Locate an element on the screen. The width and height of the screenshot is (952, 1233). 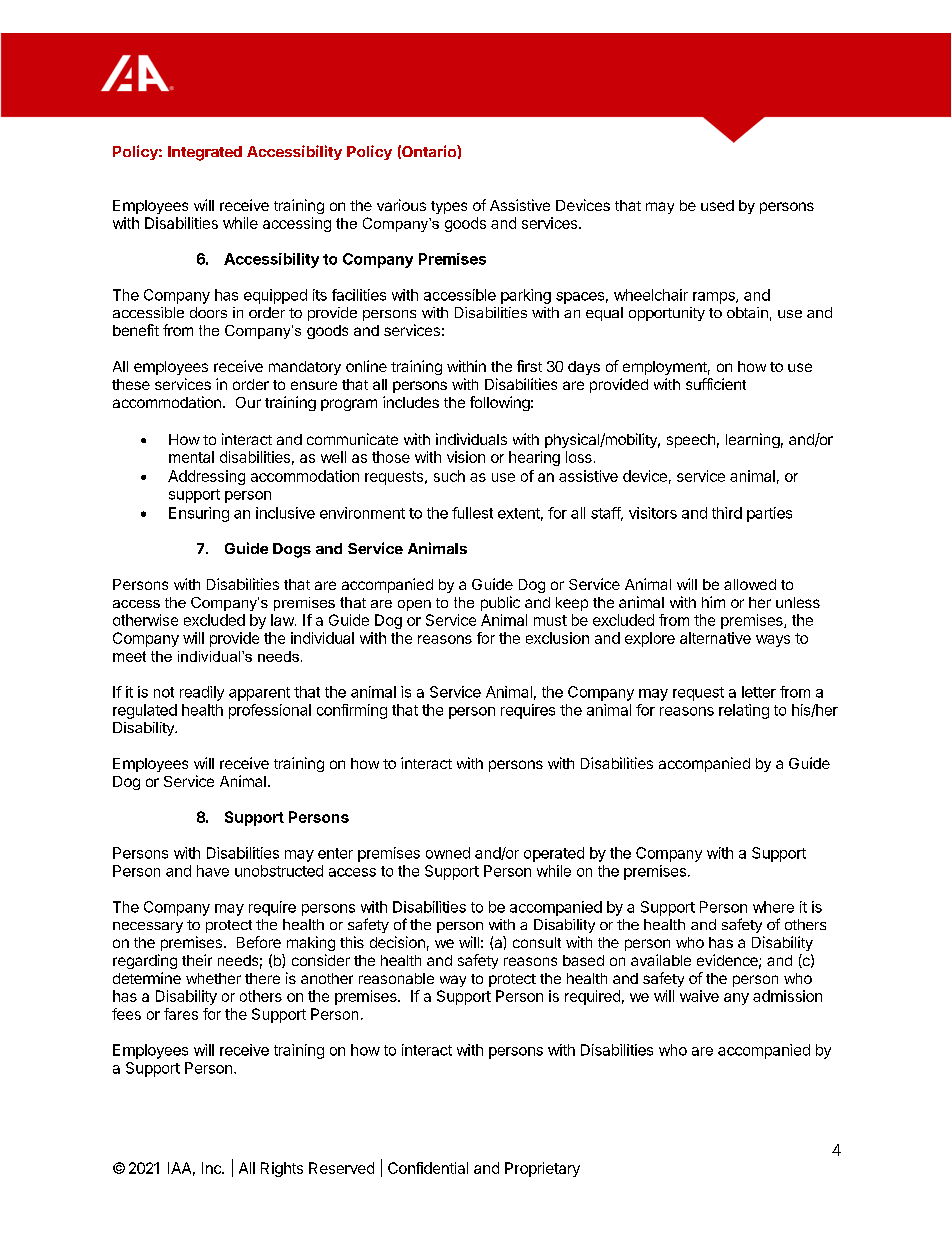
Rights is located at coordinates (282, 1169).
